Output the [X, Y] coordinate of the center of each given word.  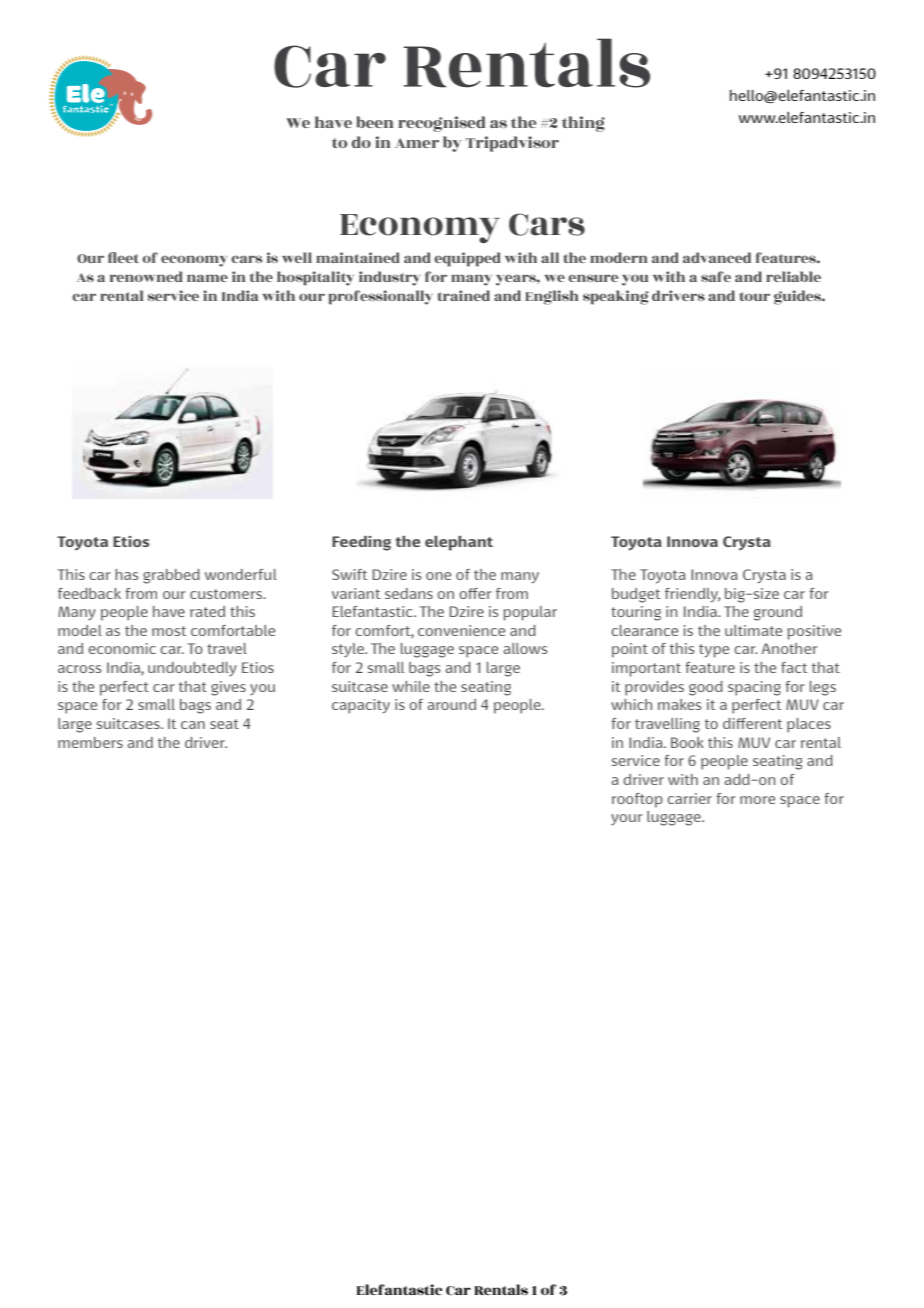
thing [583, 124]
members [90, 742]
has [126, 574]
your [627, 819]
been [374, 122]
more [757, 800]
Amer [417, 143]
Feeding [361, 543]
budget [636, 595]
